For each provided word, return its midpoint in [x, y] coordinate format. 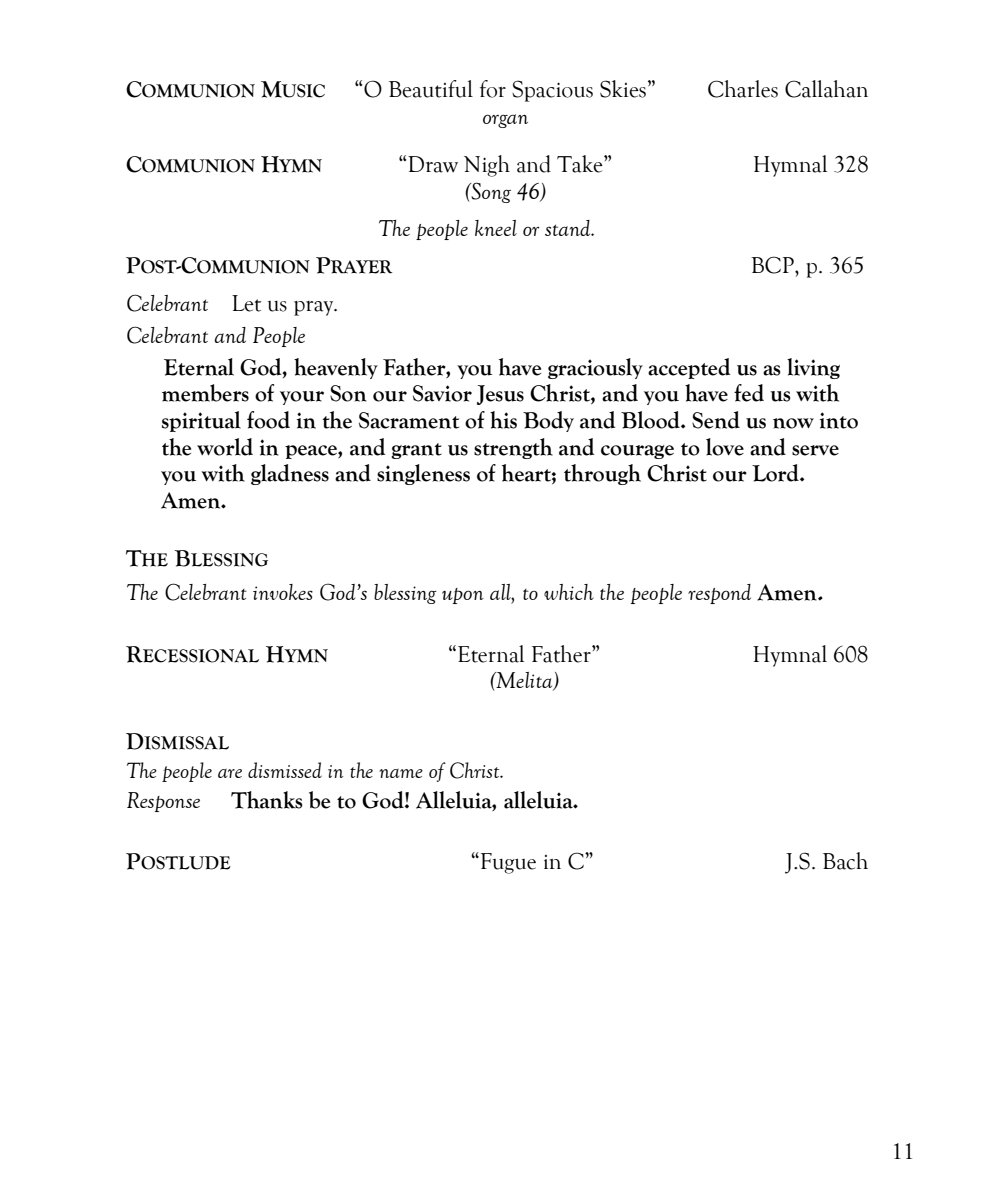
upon [463, 596]
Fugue [507, 863]
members [205, 393]
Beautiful [431, 89]
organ [505, 121]
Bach [845, 861]
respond [719, 594]
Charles [743, 89]
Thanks [267, 800]
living [813, 368]
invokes [283, 592]
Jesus [500, 395]
